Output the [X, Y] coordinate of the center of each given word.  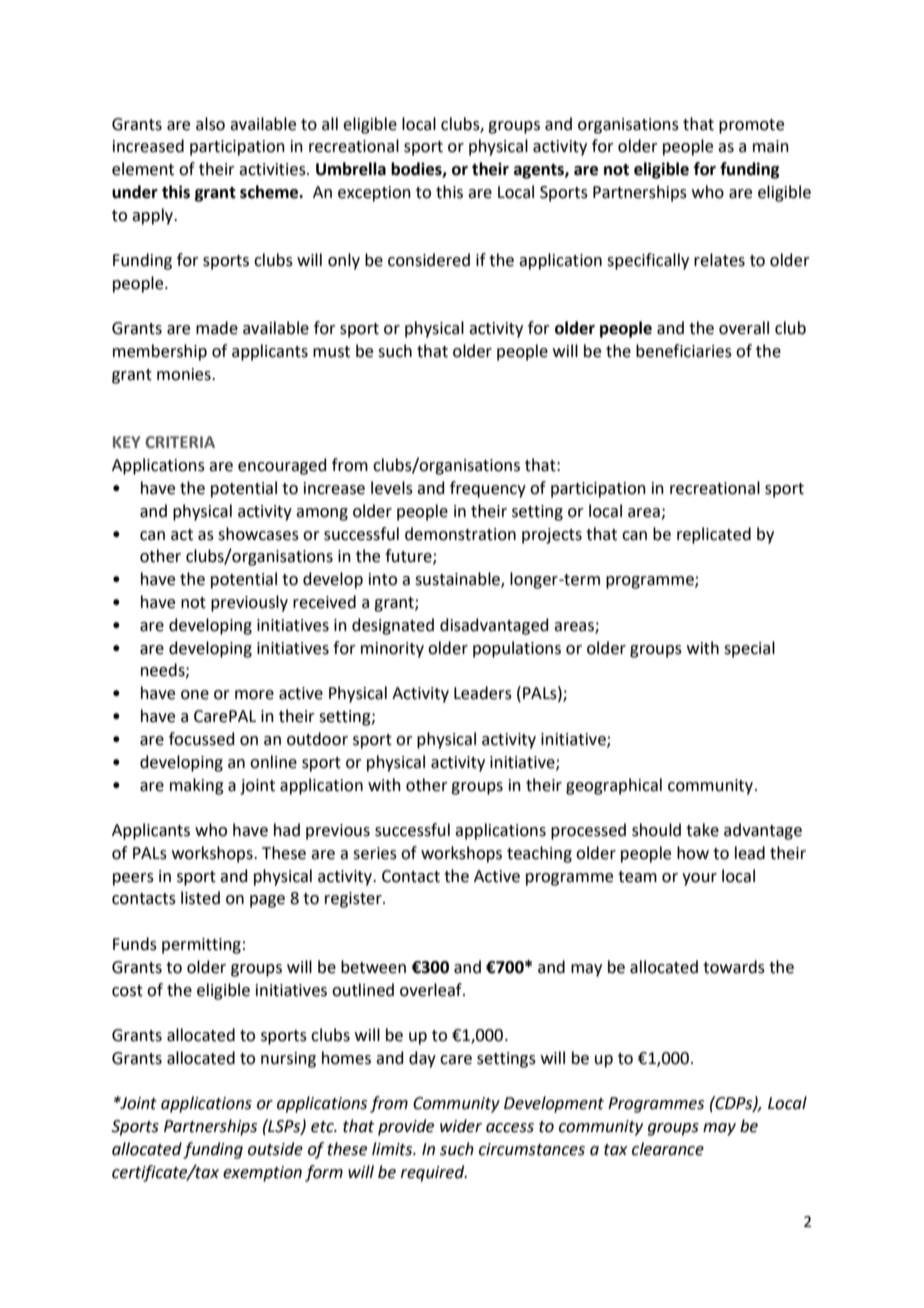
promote [751, 126]
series [375, 853]
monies [185, 374]
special [749, 649]
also [210, 124]
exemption [262, 1174]
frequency [488, 489]
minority [392, 650]
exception [374, 194]
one [195, 695]
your [699, 879]
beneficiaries [684, 351]
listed [200, 898]
